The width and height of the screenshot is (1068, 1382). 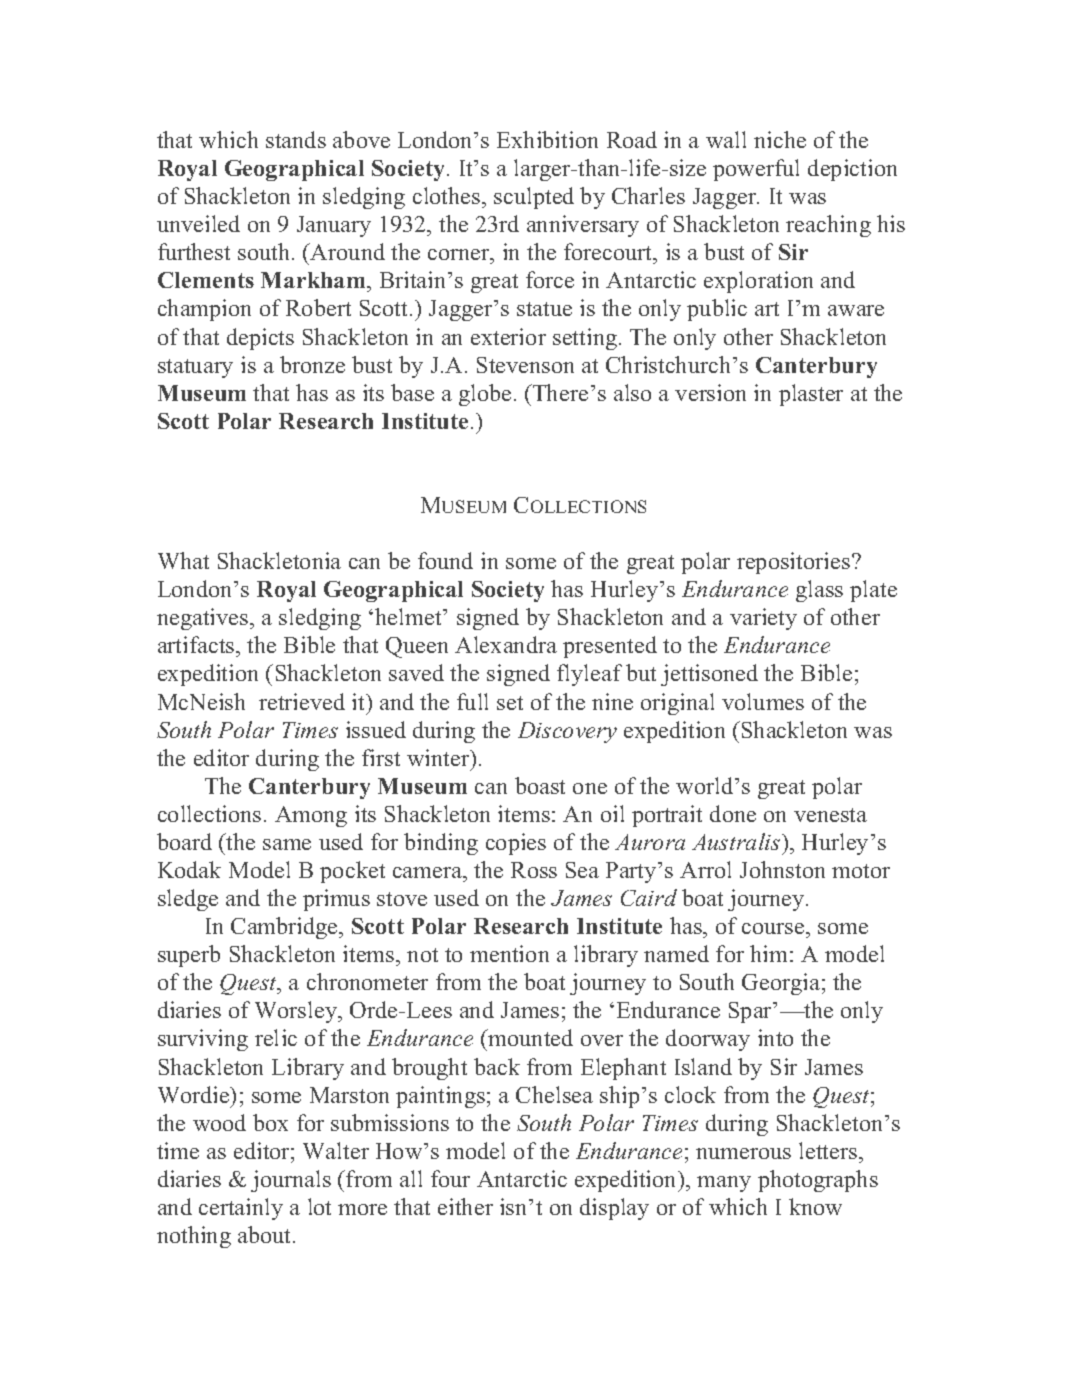 I want to click on stands, so click(x=296, y=139).
